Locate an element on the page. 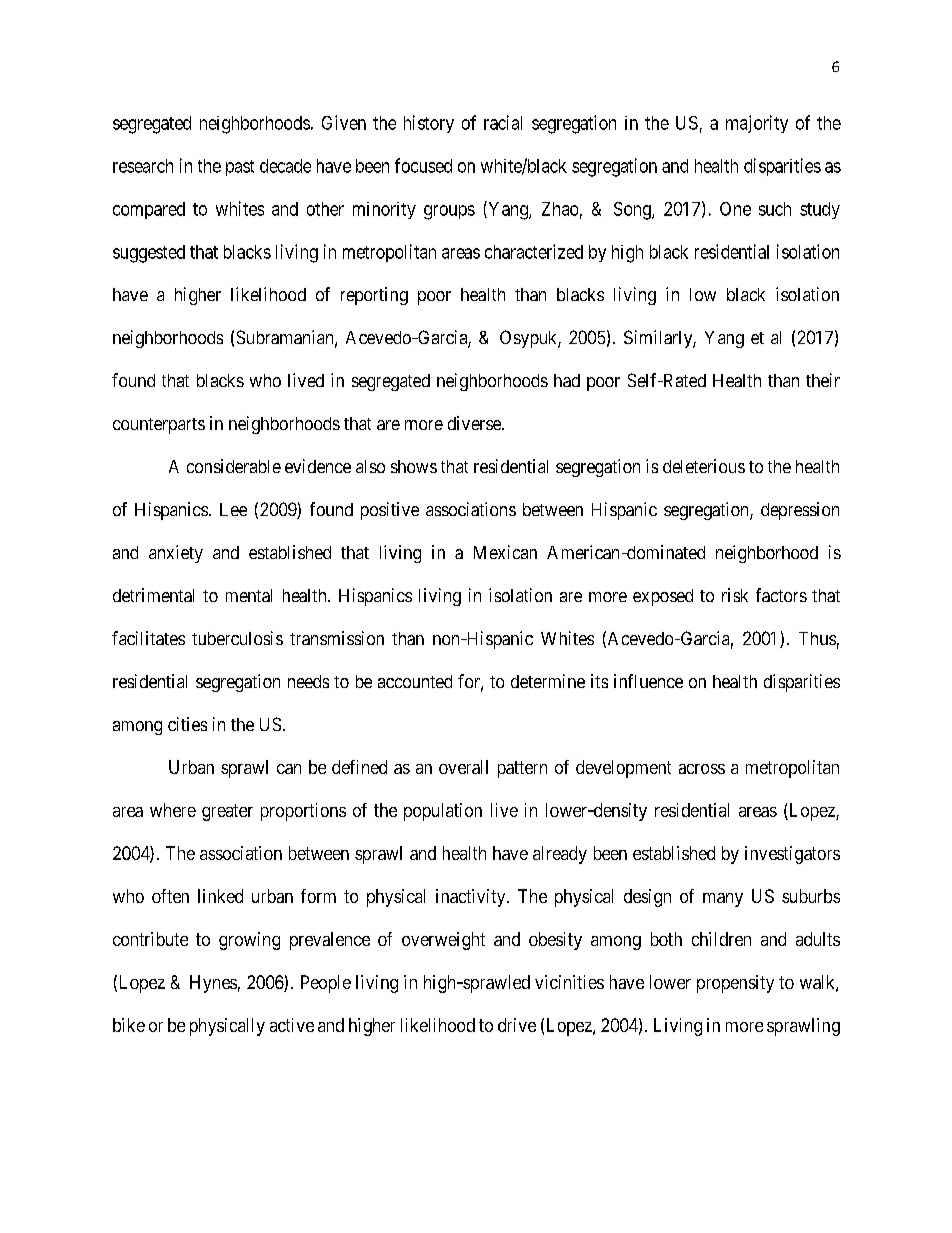  drive is located at coordinates (517, 1025).
